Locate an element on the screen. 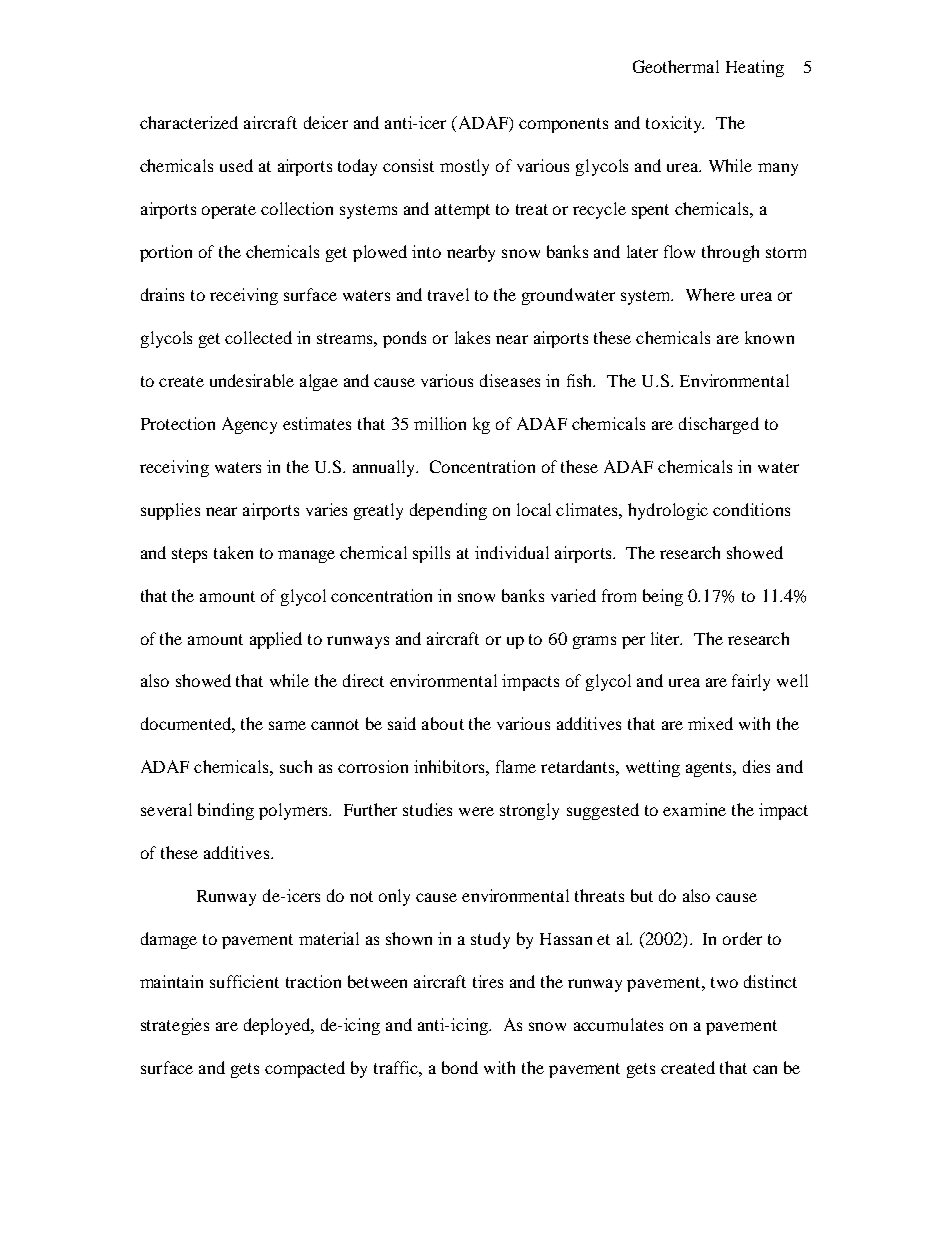 This screenshot has height=1233, width=952. characterized is located at coordinates (189, 122).
